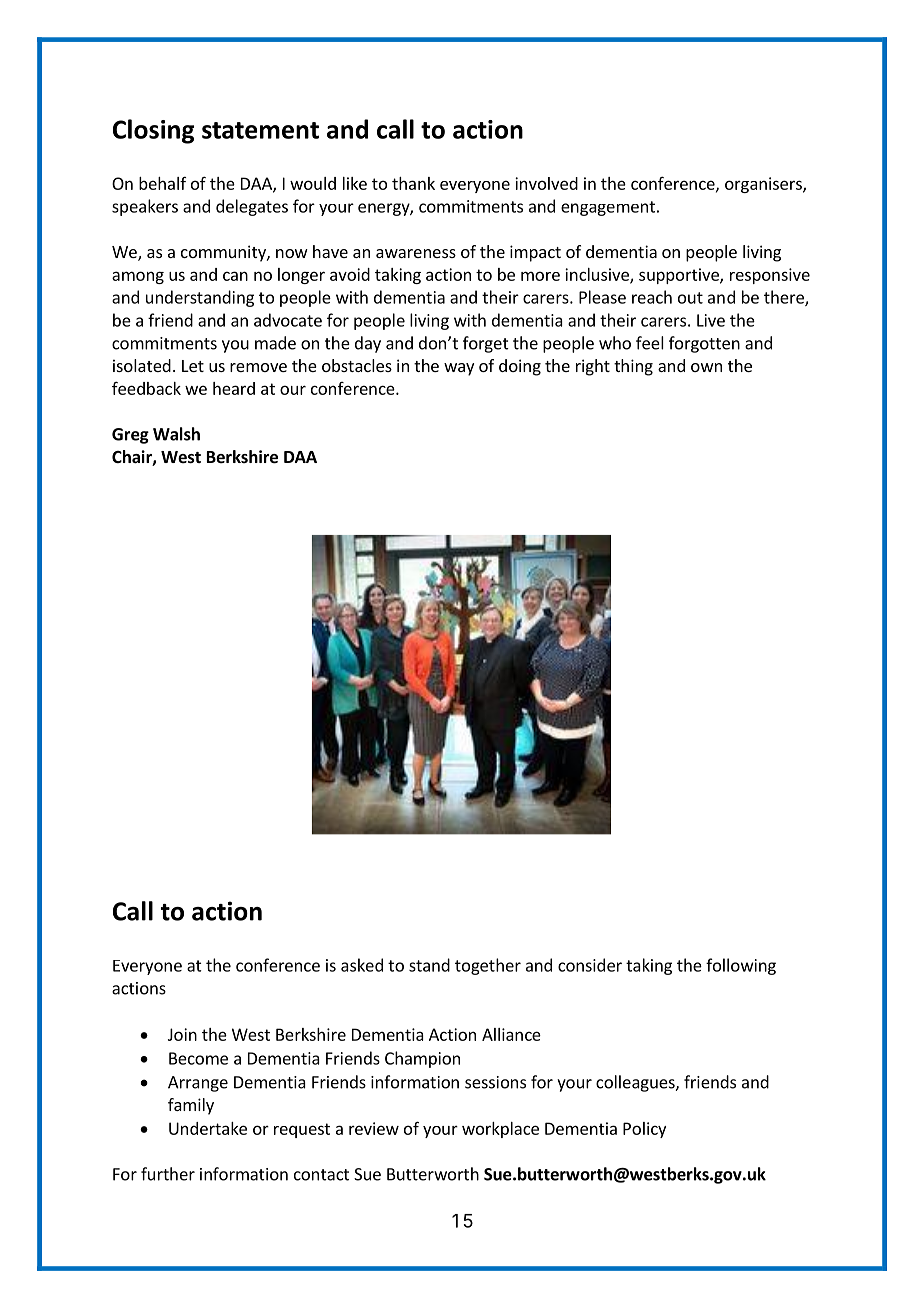  I want to click on following, so click(741, 966).
